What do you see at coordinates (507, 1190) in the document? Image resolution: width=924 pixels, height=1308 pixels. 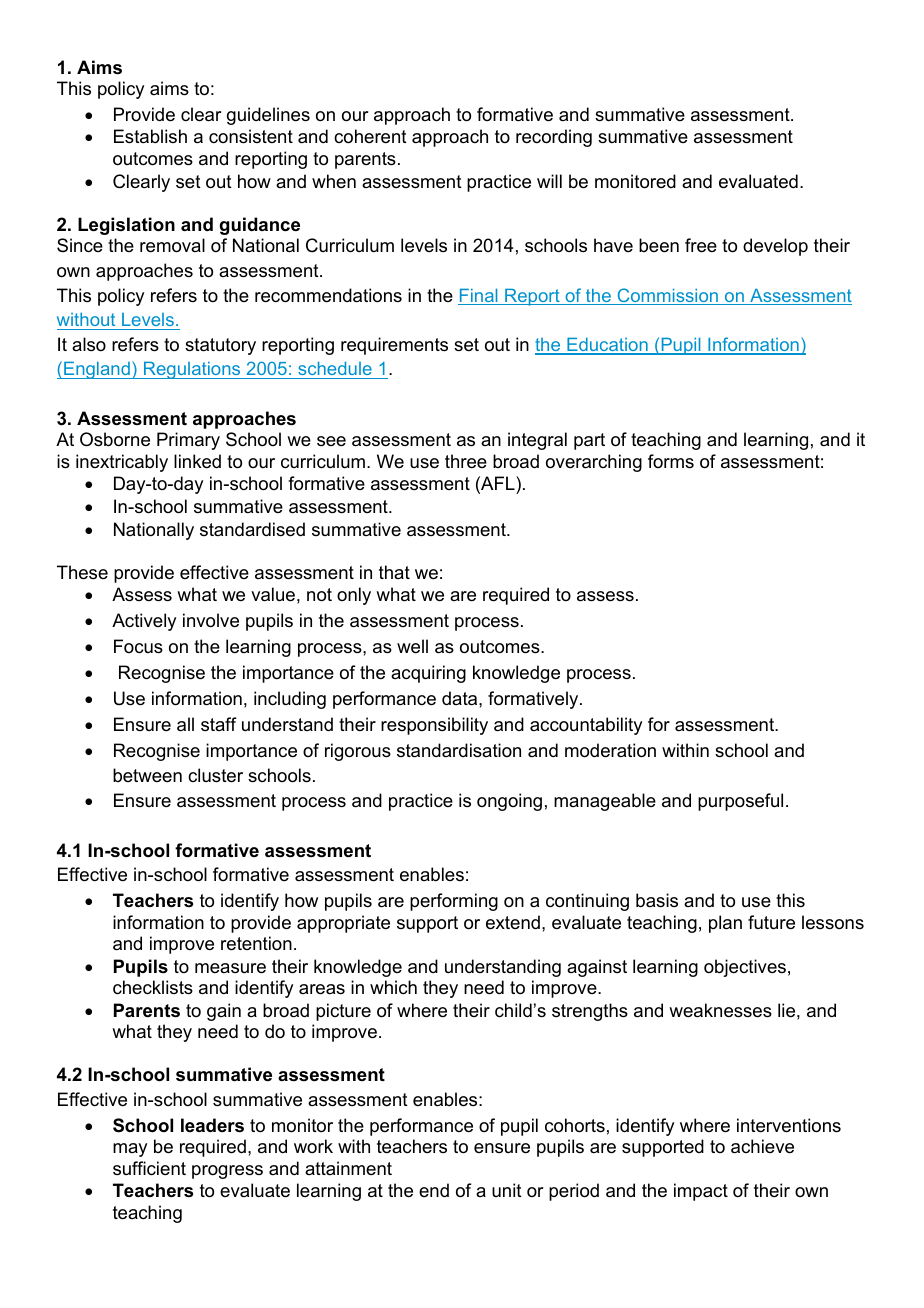 I see `unit` at bounding box center [507, 1190].
